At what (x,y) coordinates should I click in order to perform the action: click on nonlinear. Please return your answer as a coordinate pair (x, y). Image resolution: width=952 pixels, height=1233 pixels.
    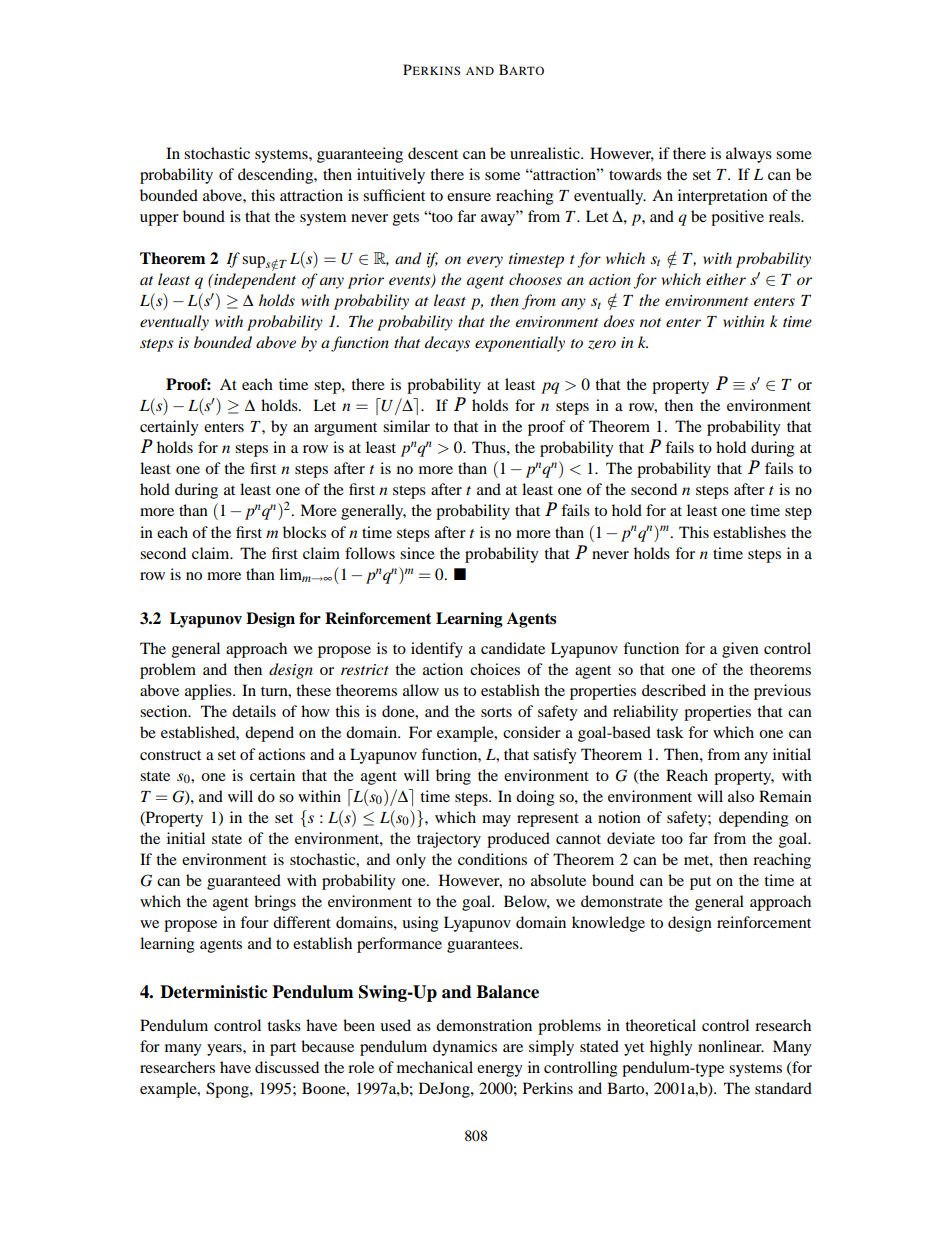
    Looking at the image, I should click on (731, 1046).
